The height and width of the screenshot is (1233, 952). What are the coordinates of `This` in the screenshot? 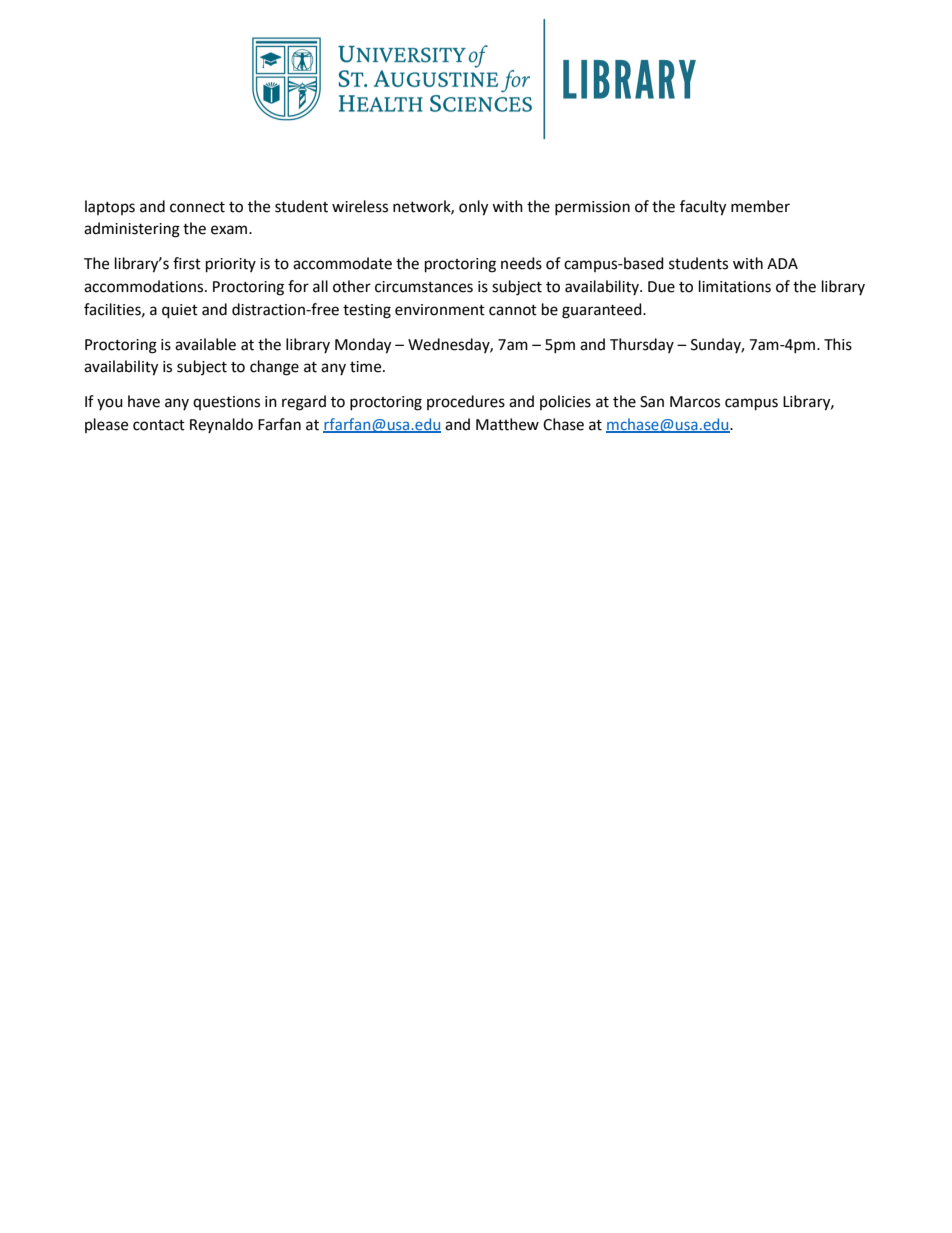 It's located at (838, 344).
